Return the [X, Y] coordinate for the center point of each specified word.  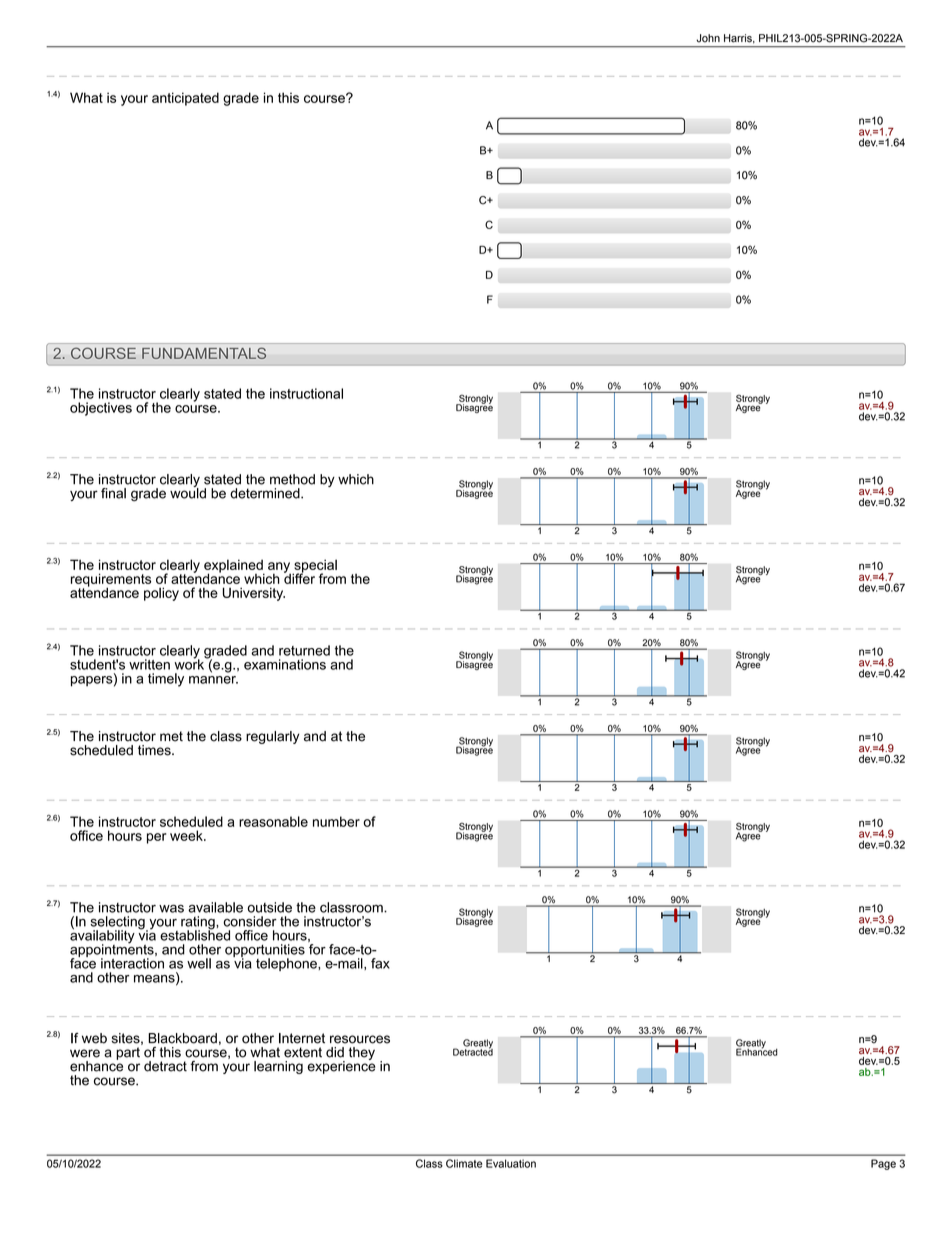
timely [166, 680]
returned [304, 650]
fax [380, 963]
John [708, 38]
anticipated [185, 99]
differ [299, 577]
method [292, 479]
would [188, 492]
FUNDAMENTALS [204, 353]
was [171, 908]
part [128, 1053]
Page [883, 1164]
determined [266, 493]
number [336, 821]
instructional [306, 393]
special [314, 567]
